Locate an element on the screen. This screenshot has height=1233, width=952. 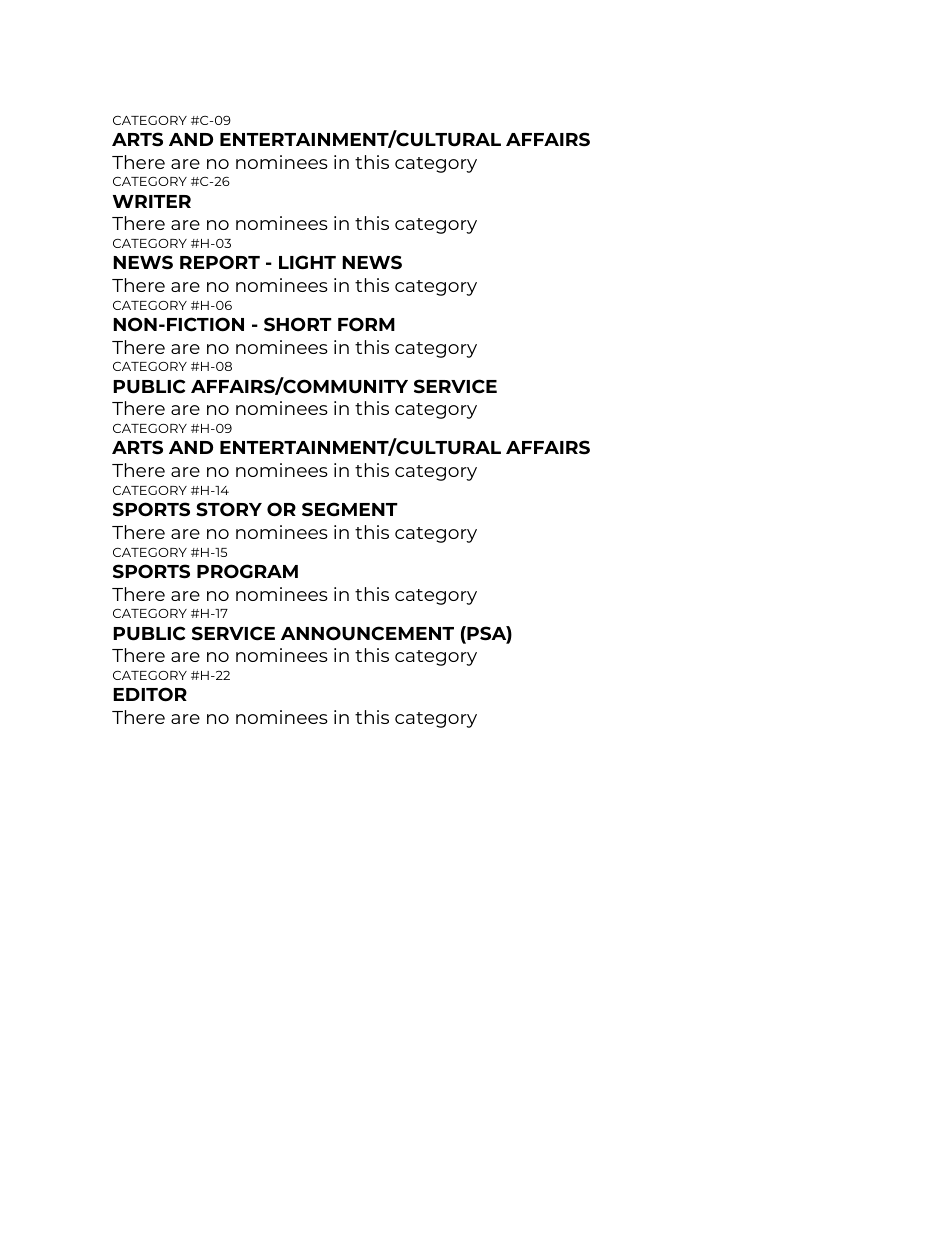
LIGHT is located at coordinates (307, 262).
